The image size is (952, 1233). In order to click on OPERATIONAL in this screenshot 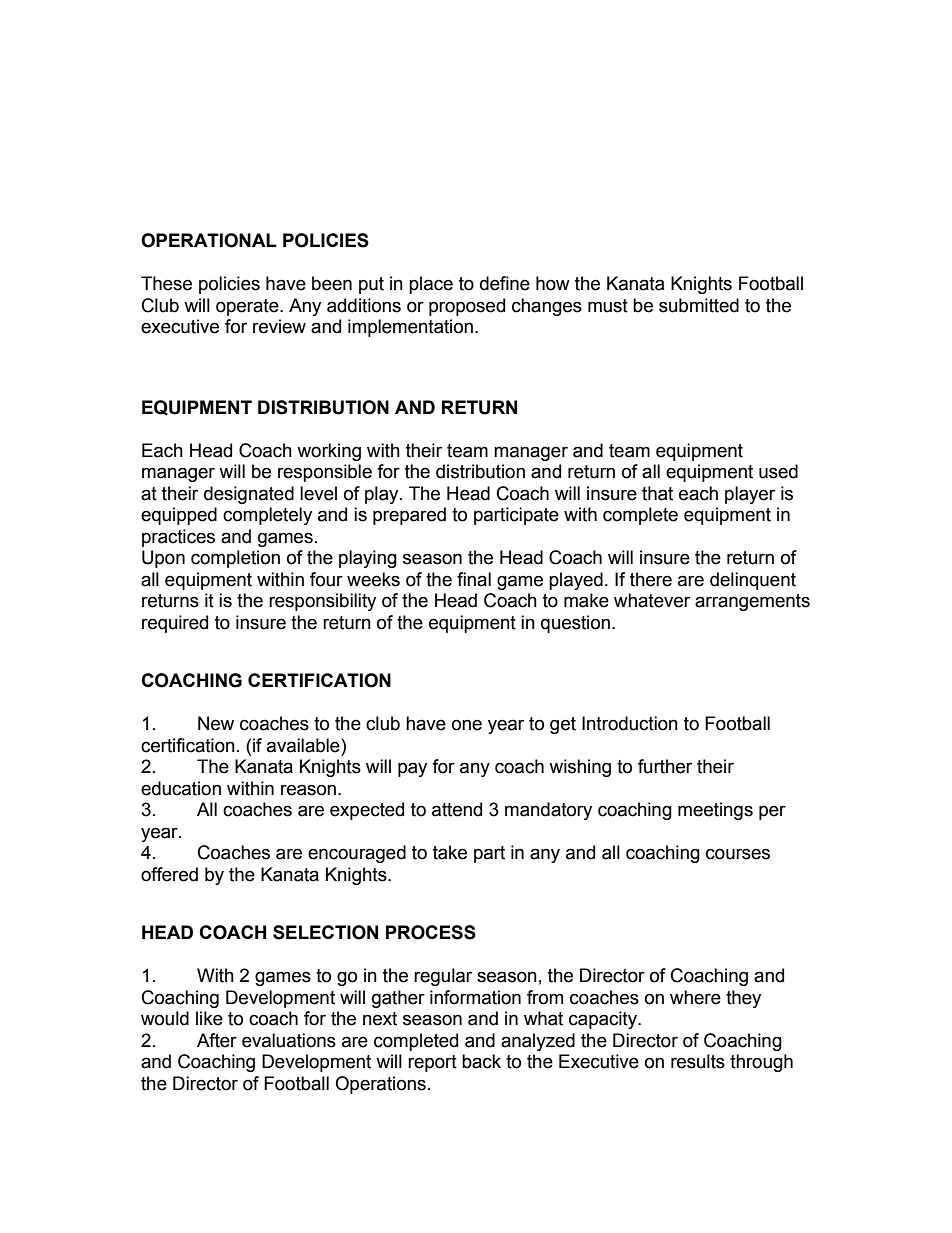, I will do `click(209, 240)`.
